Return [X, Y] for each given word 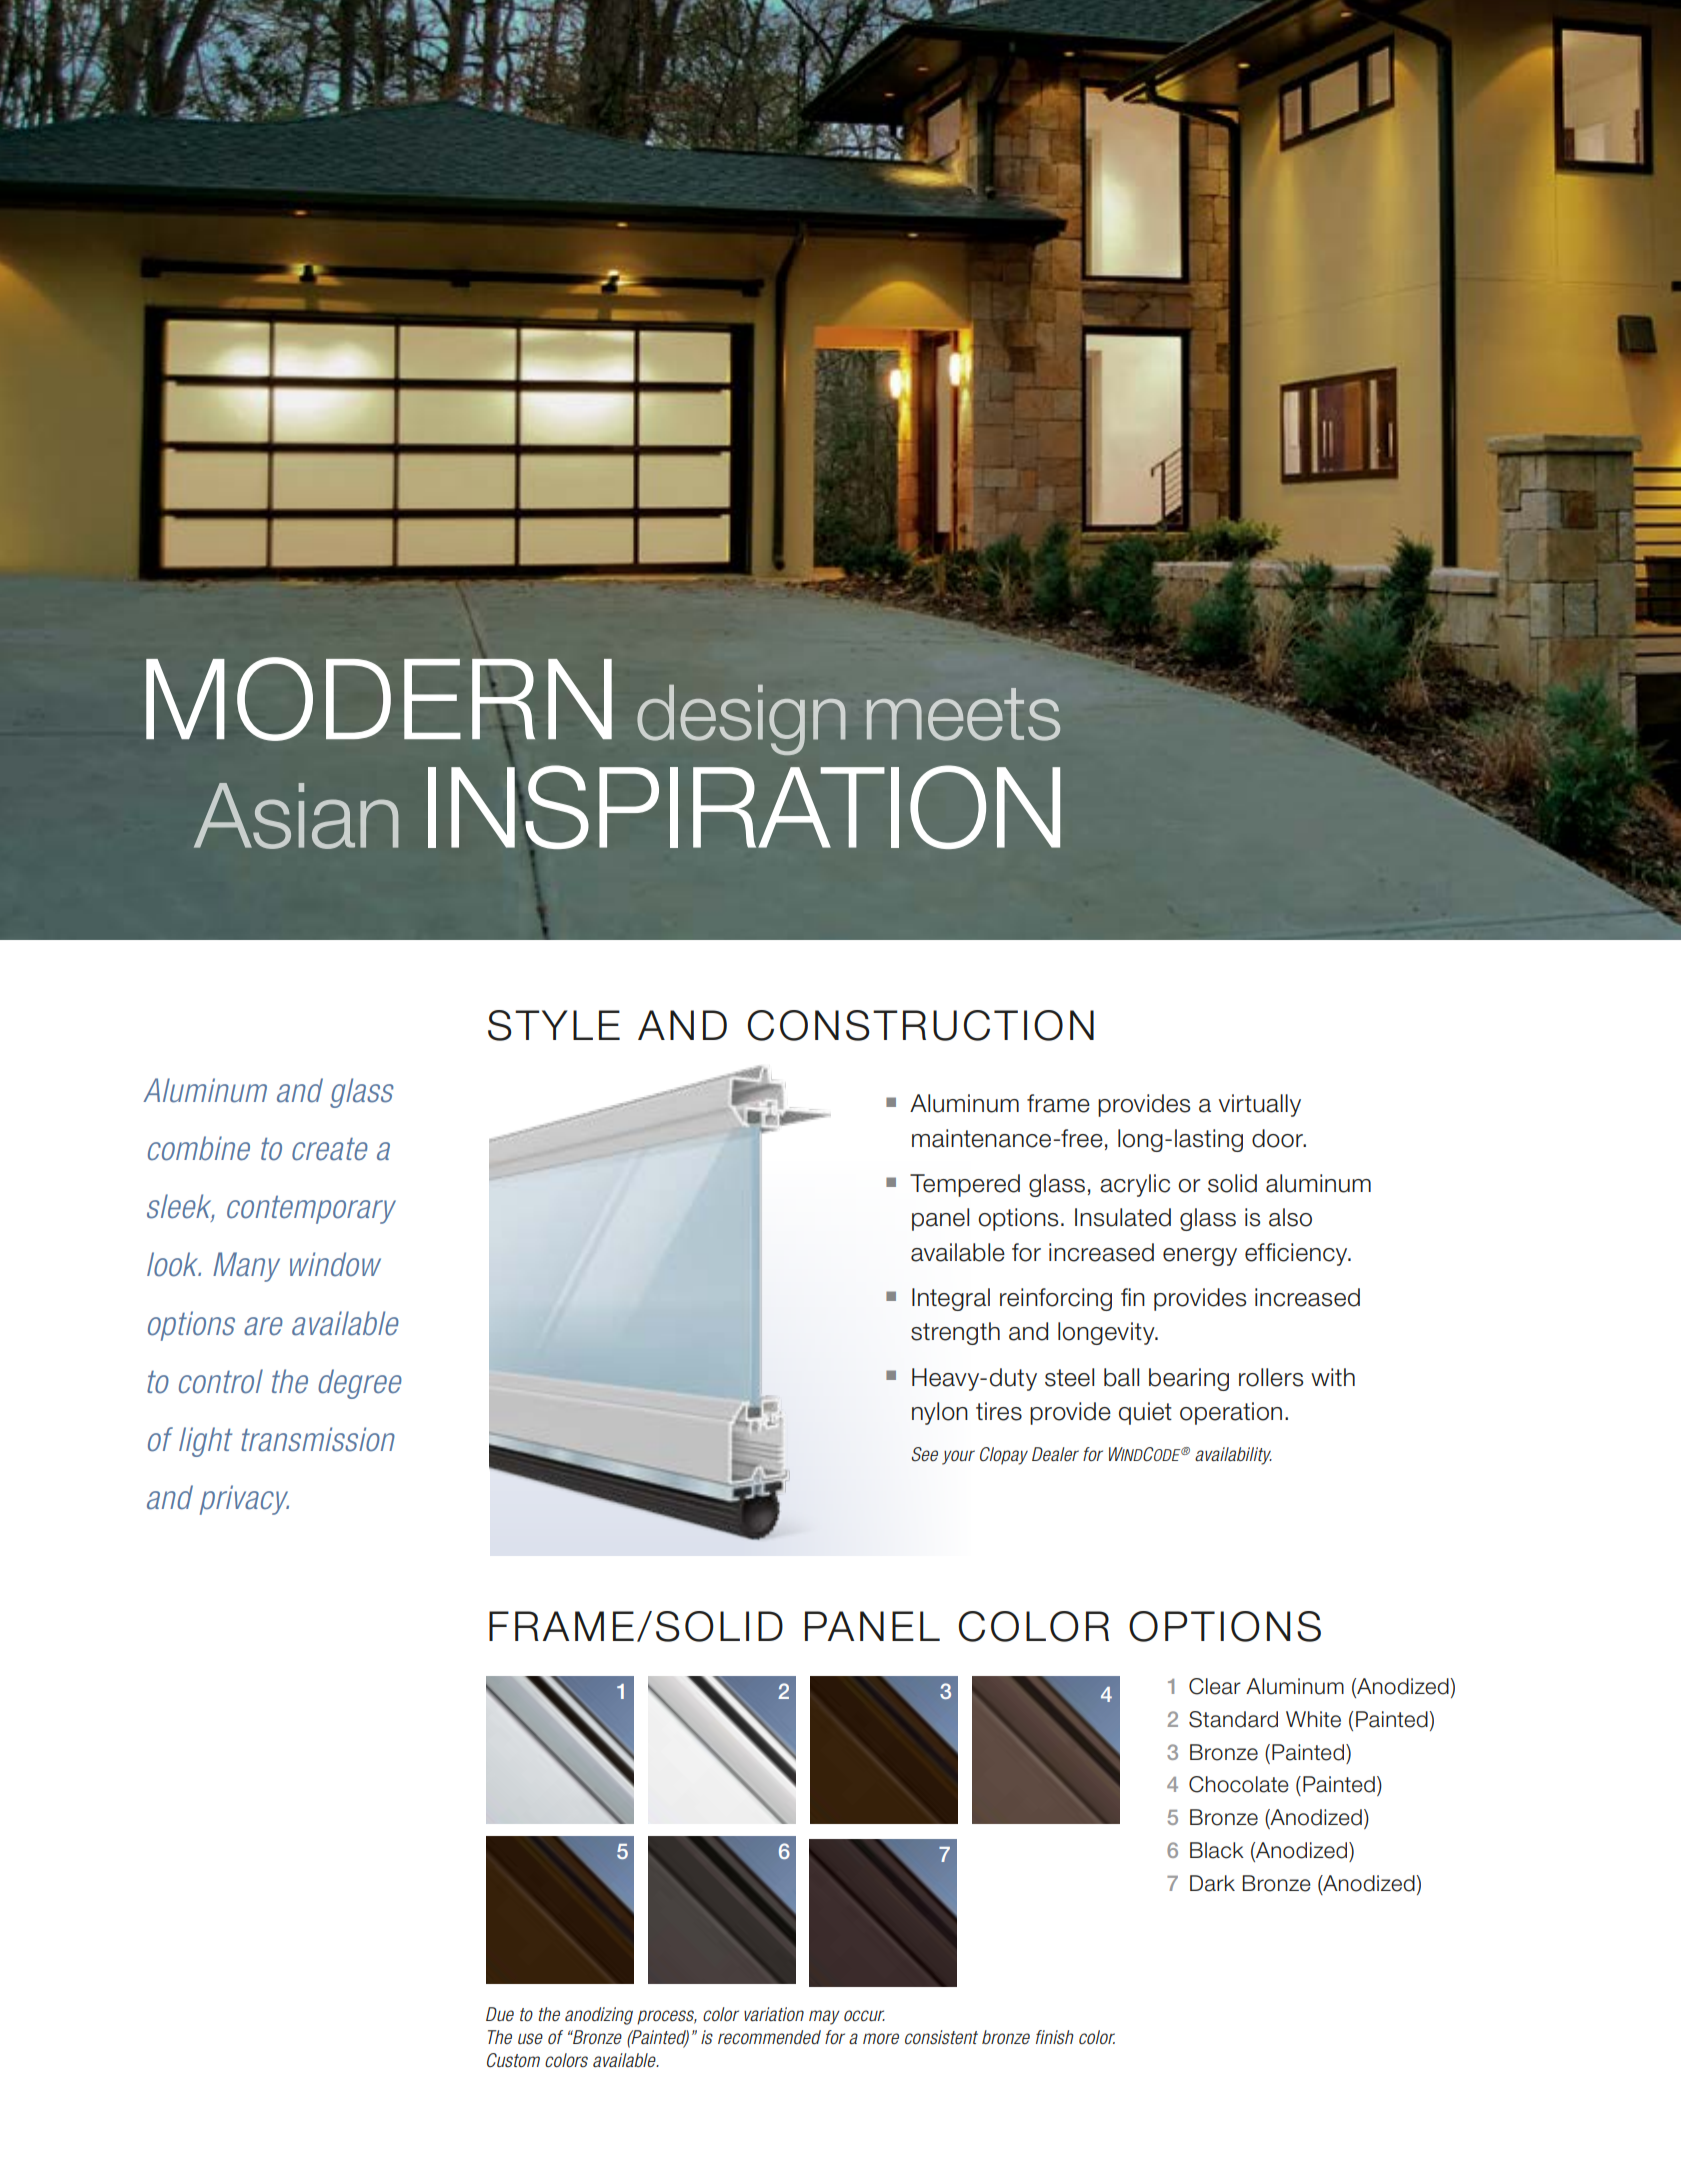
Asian [296, 816]
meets [963, 714]
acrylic [1135, 1185]
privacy [244, 1500]
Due [500, 2014]
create [330, 1149]
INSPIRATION [744, 808]
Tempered [965, 1185]
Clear [1215, 1686]
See [924, 1454]
